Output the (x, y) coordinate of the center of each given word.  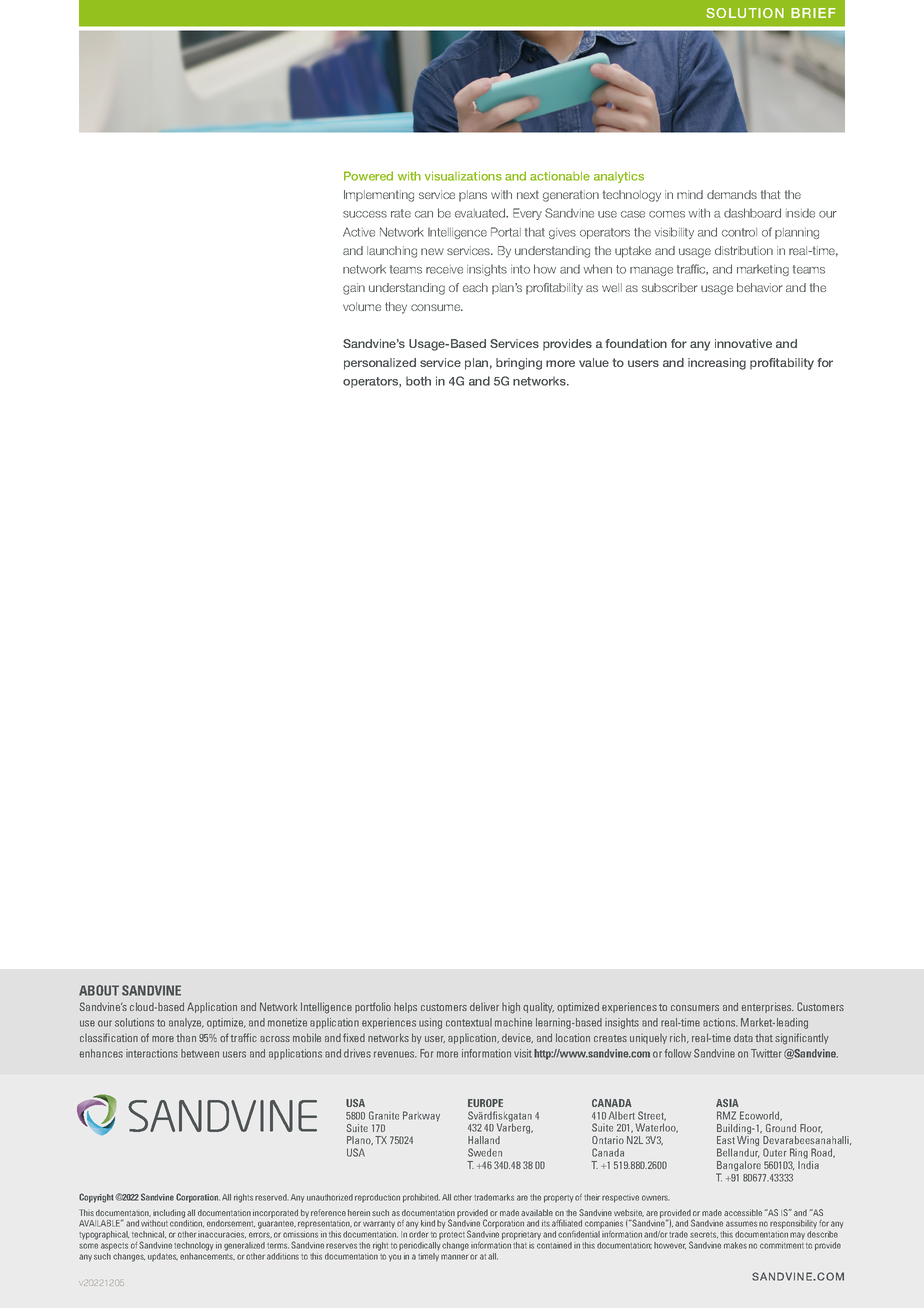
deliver (484, 1006)
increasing (717, 364)
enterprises (768, 1007)
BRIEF (813, 13)
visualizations (463, 176)
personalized (380, 364)
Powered (368, 176)
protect (452, 1235)
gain (354, 289)
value (594, 362)
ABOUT (99, 990)
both (418, 381)
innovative (743, 343)
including (169, 1213)
